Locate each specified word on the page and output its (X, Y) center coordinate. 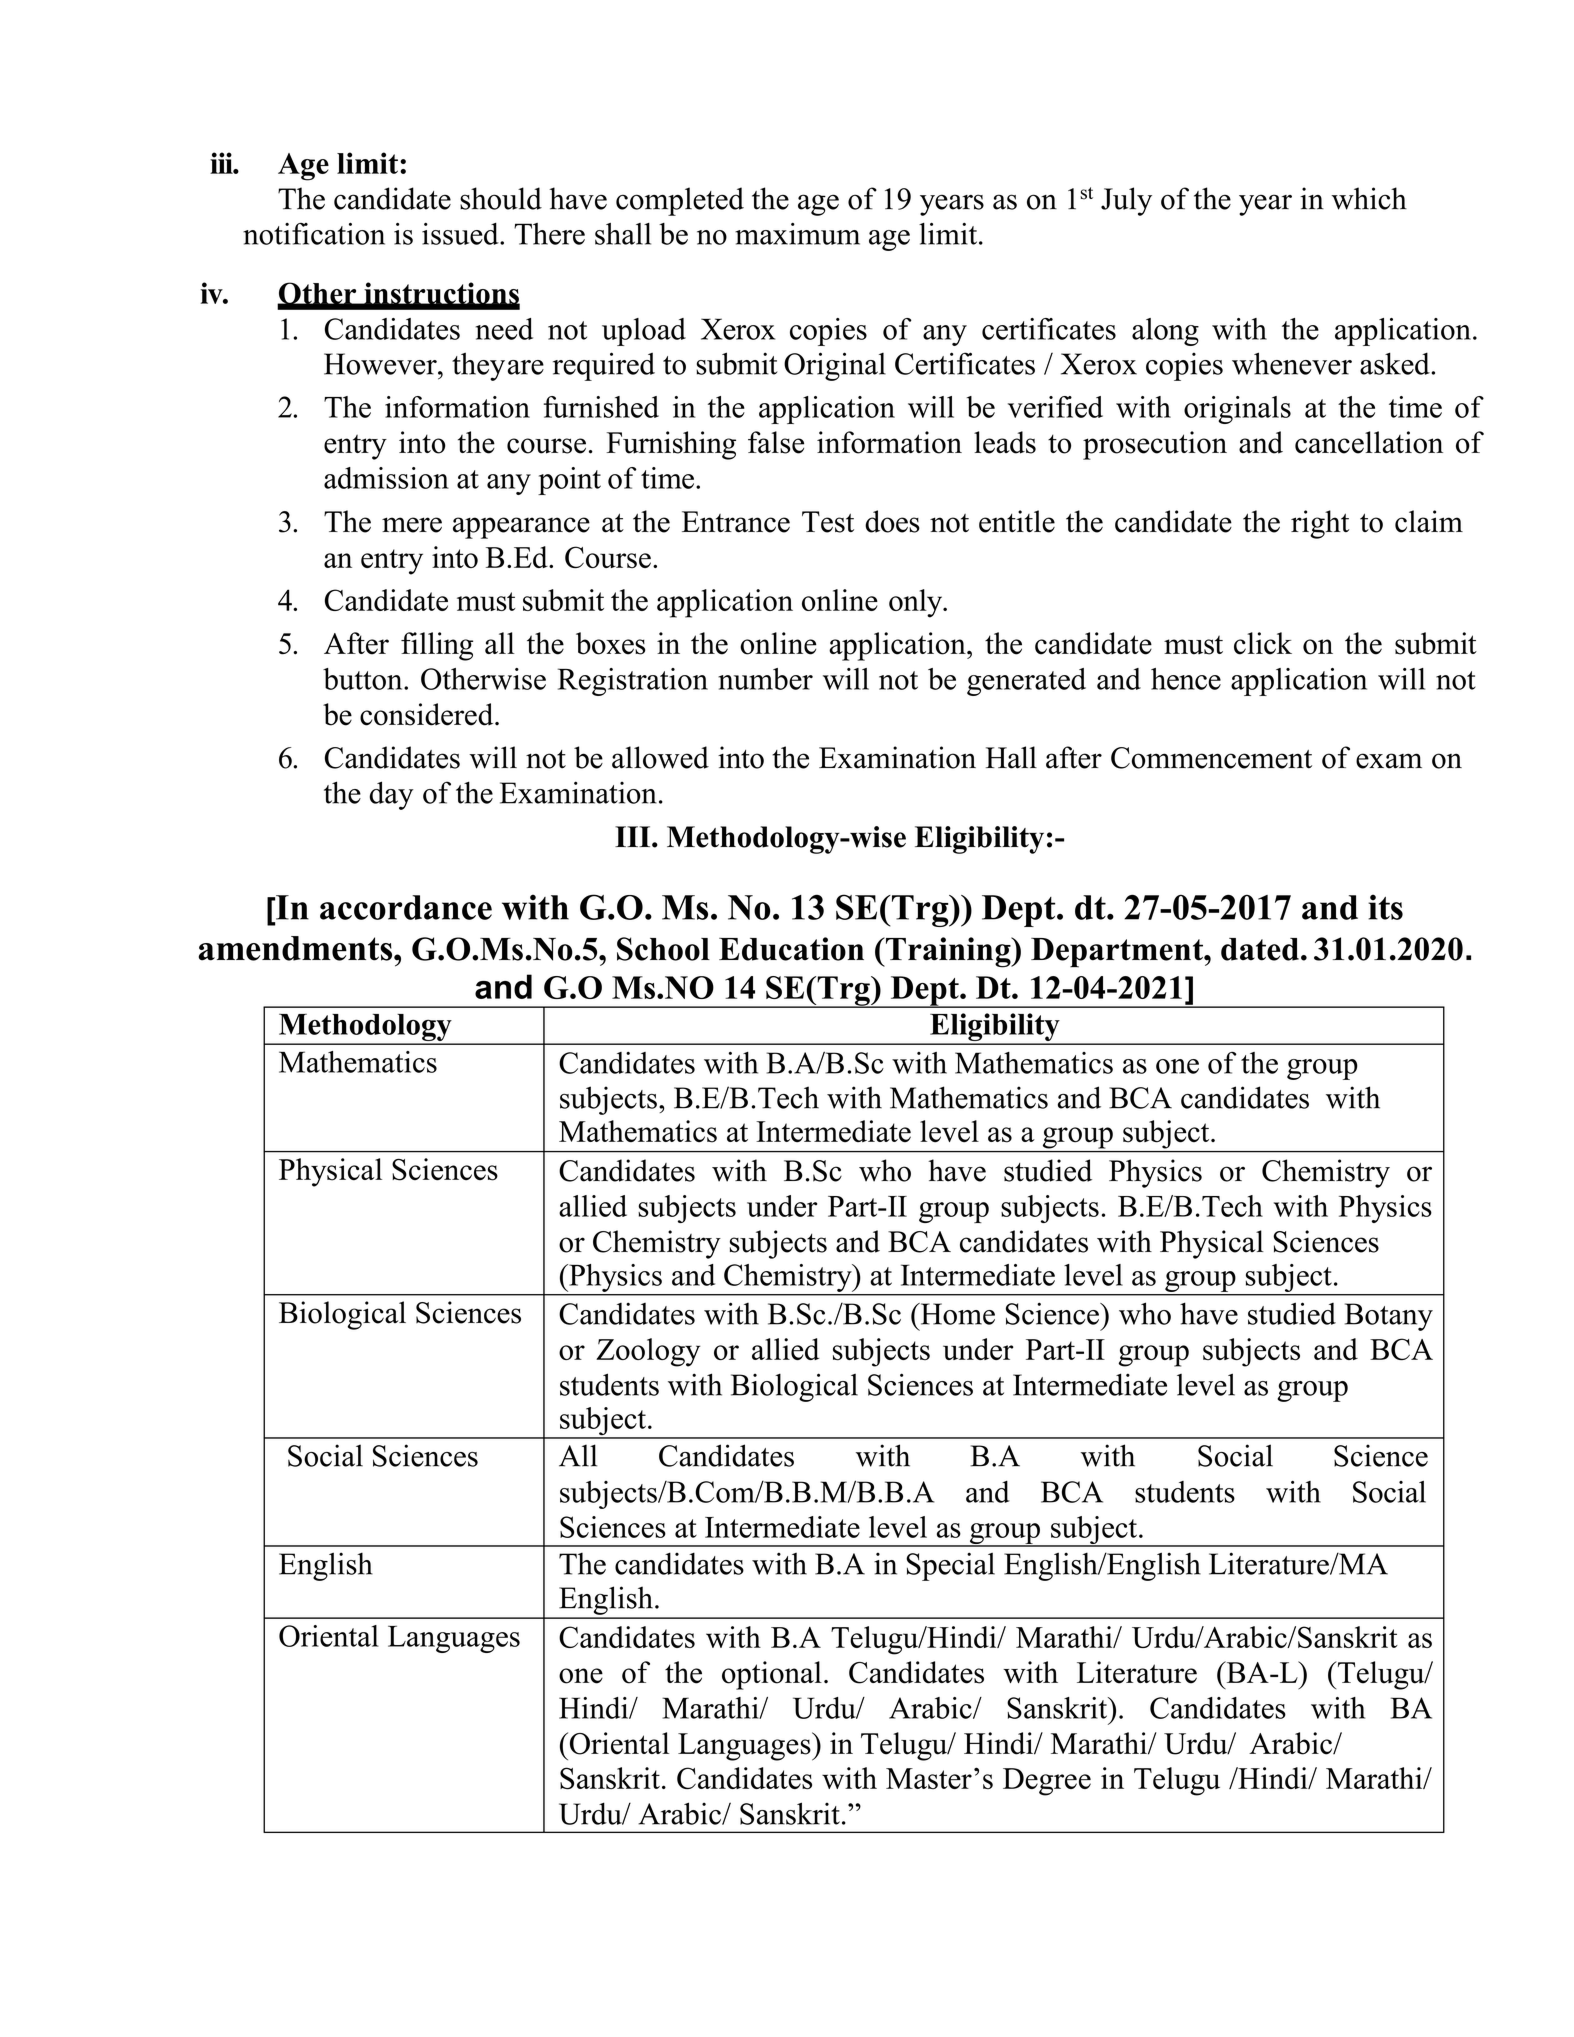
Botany (1389, 1317)
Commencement (1211, 758)
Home (956, 1314)
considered (428, 714)
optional (772, 1675)
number (765, 679)
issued (461, 234)
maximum (797, 234)
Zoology (648, 1352)
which (1369, 198)
